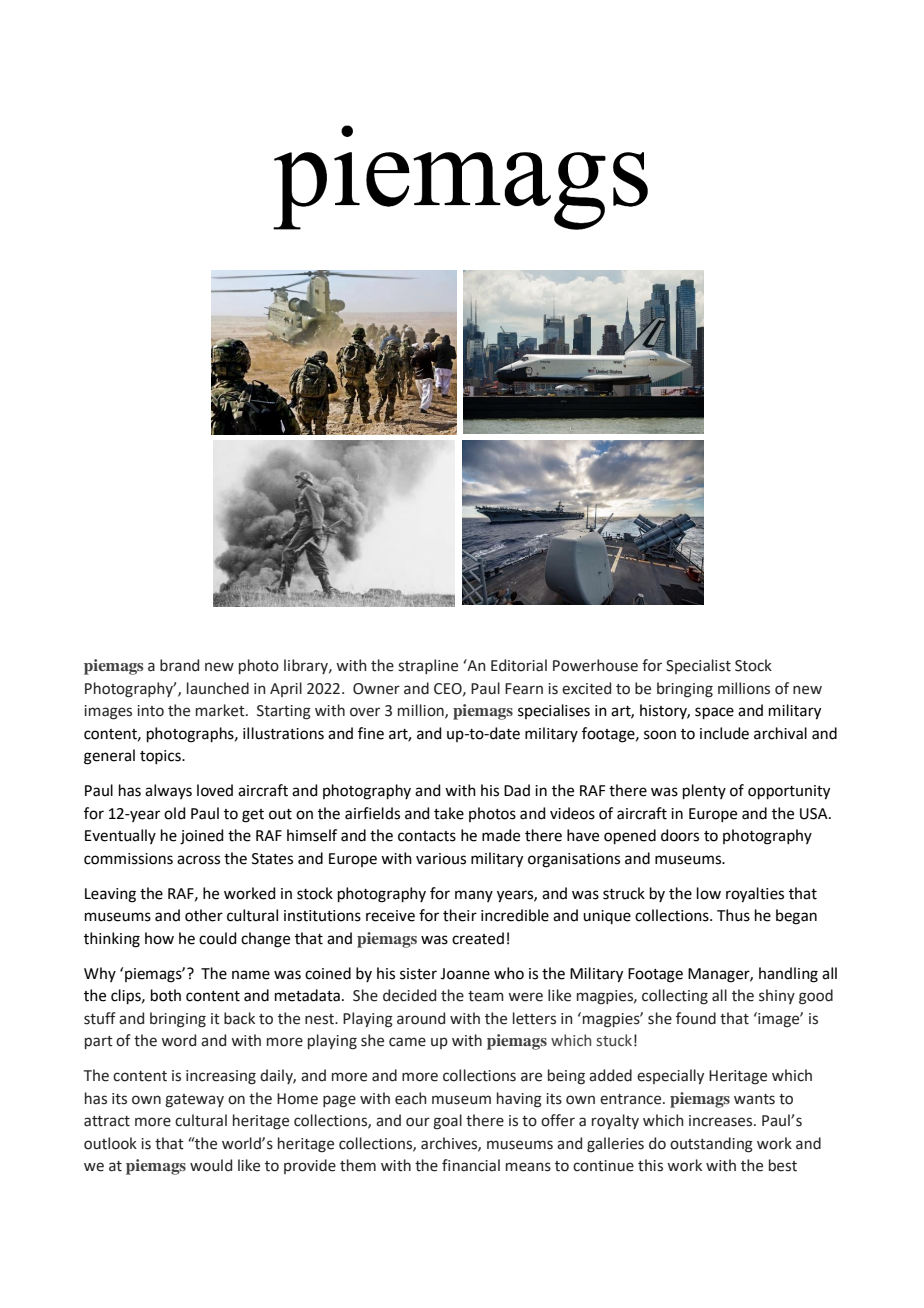 This screenshot has width=924, height=1308. Describe the element at coordinates (733, 915) in the screenshot. I see `Thus` at that location.
